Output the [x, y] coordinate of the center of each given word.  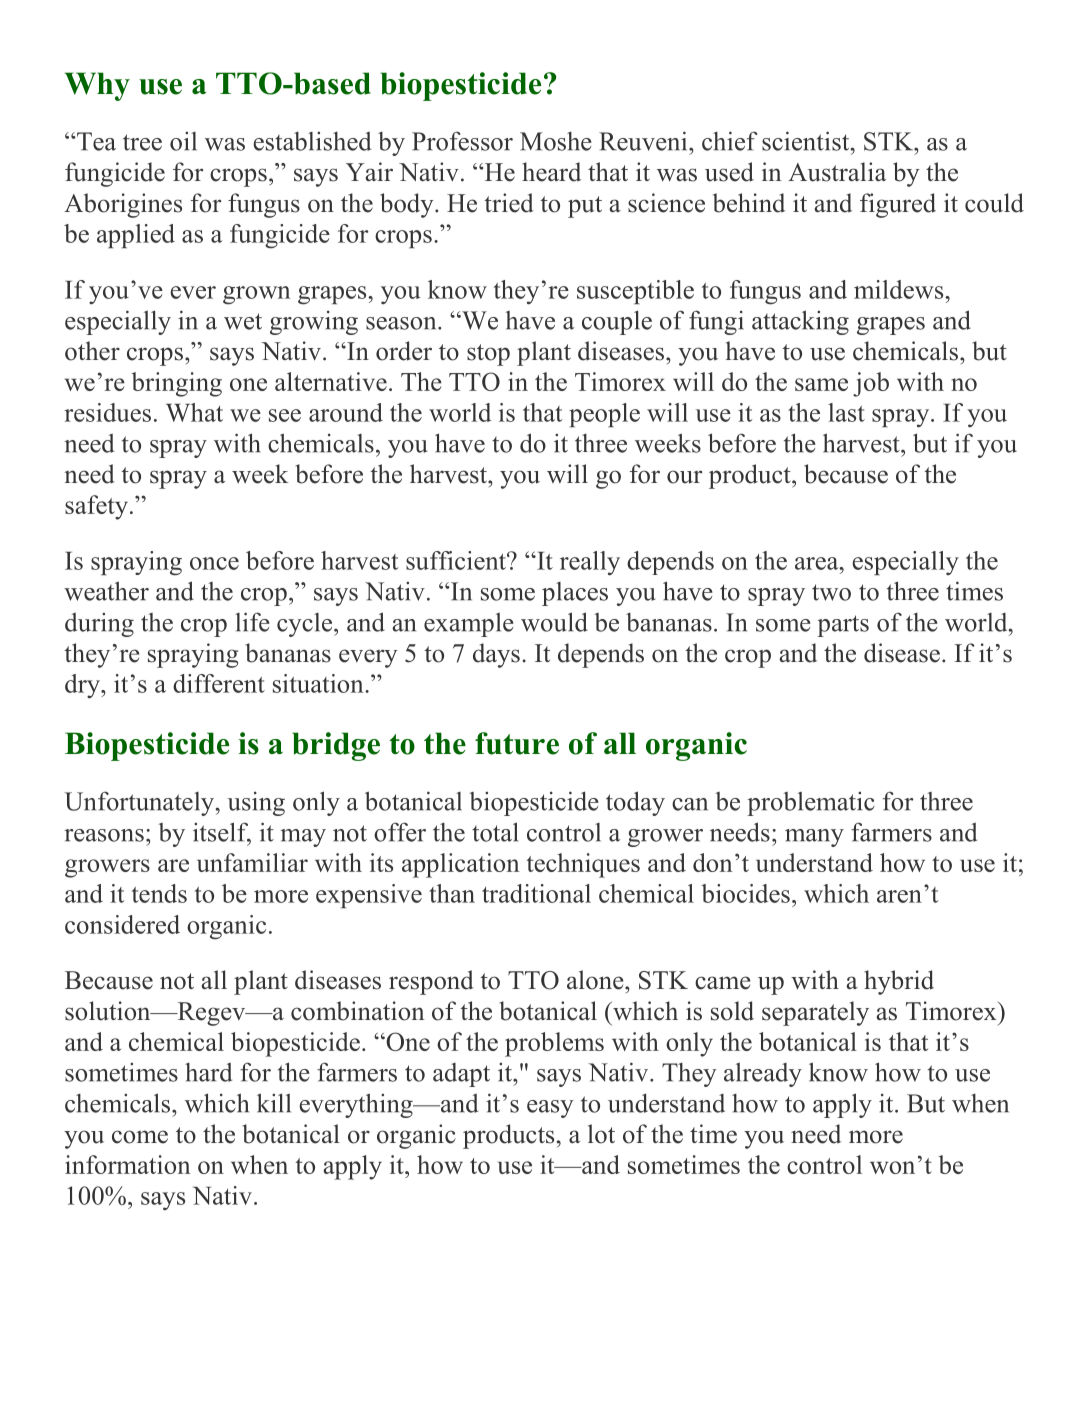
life [252, 622]
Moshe [556, 141]
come [140, 1137]
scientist [807, 141]
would [554, 622]
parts [843, 626]
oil [183, 141]
